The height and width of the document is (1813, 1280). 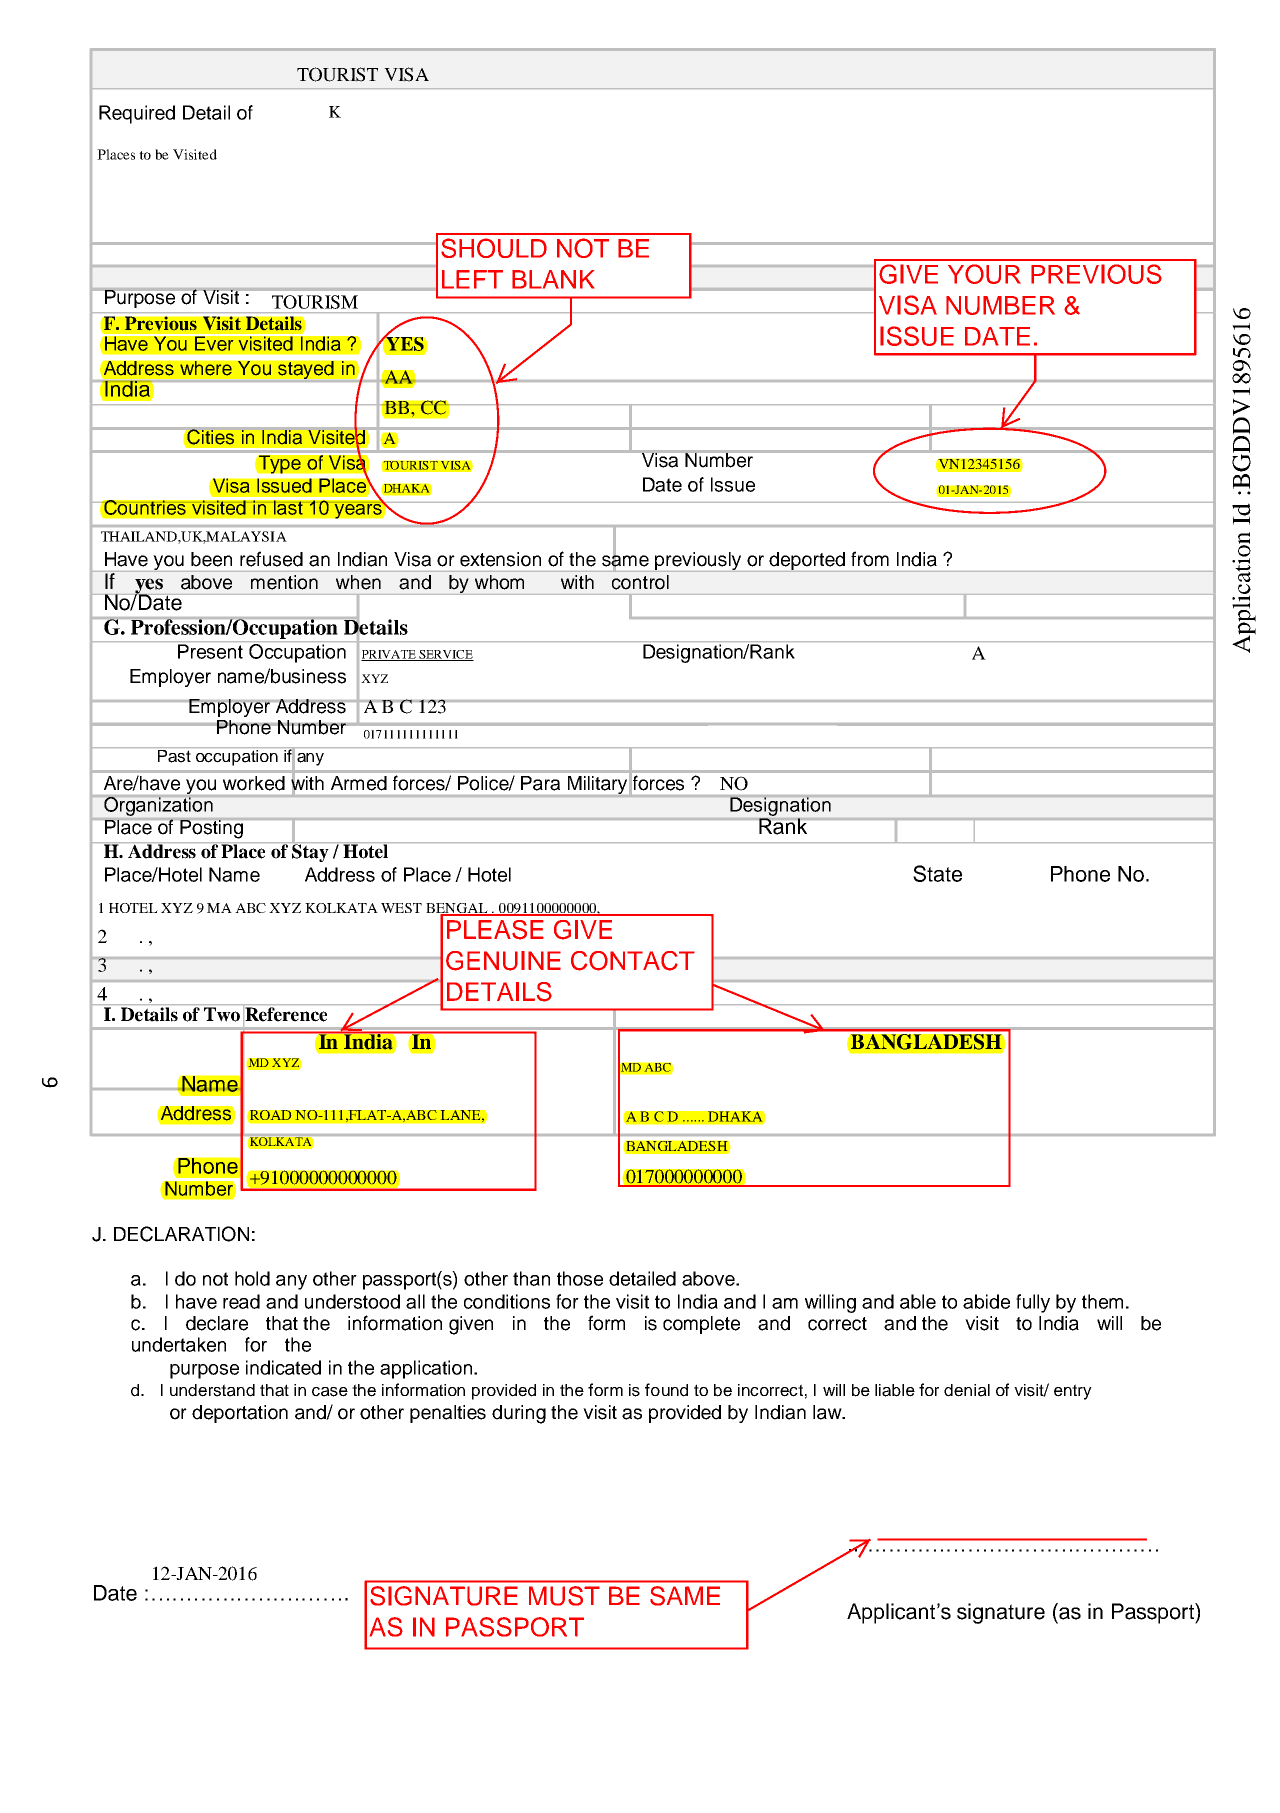 I want to click on those, so click(x=580, y=1278).
